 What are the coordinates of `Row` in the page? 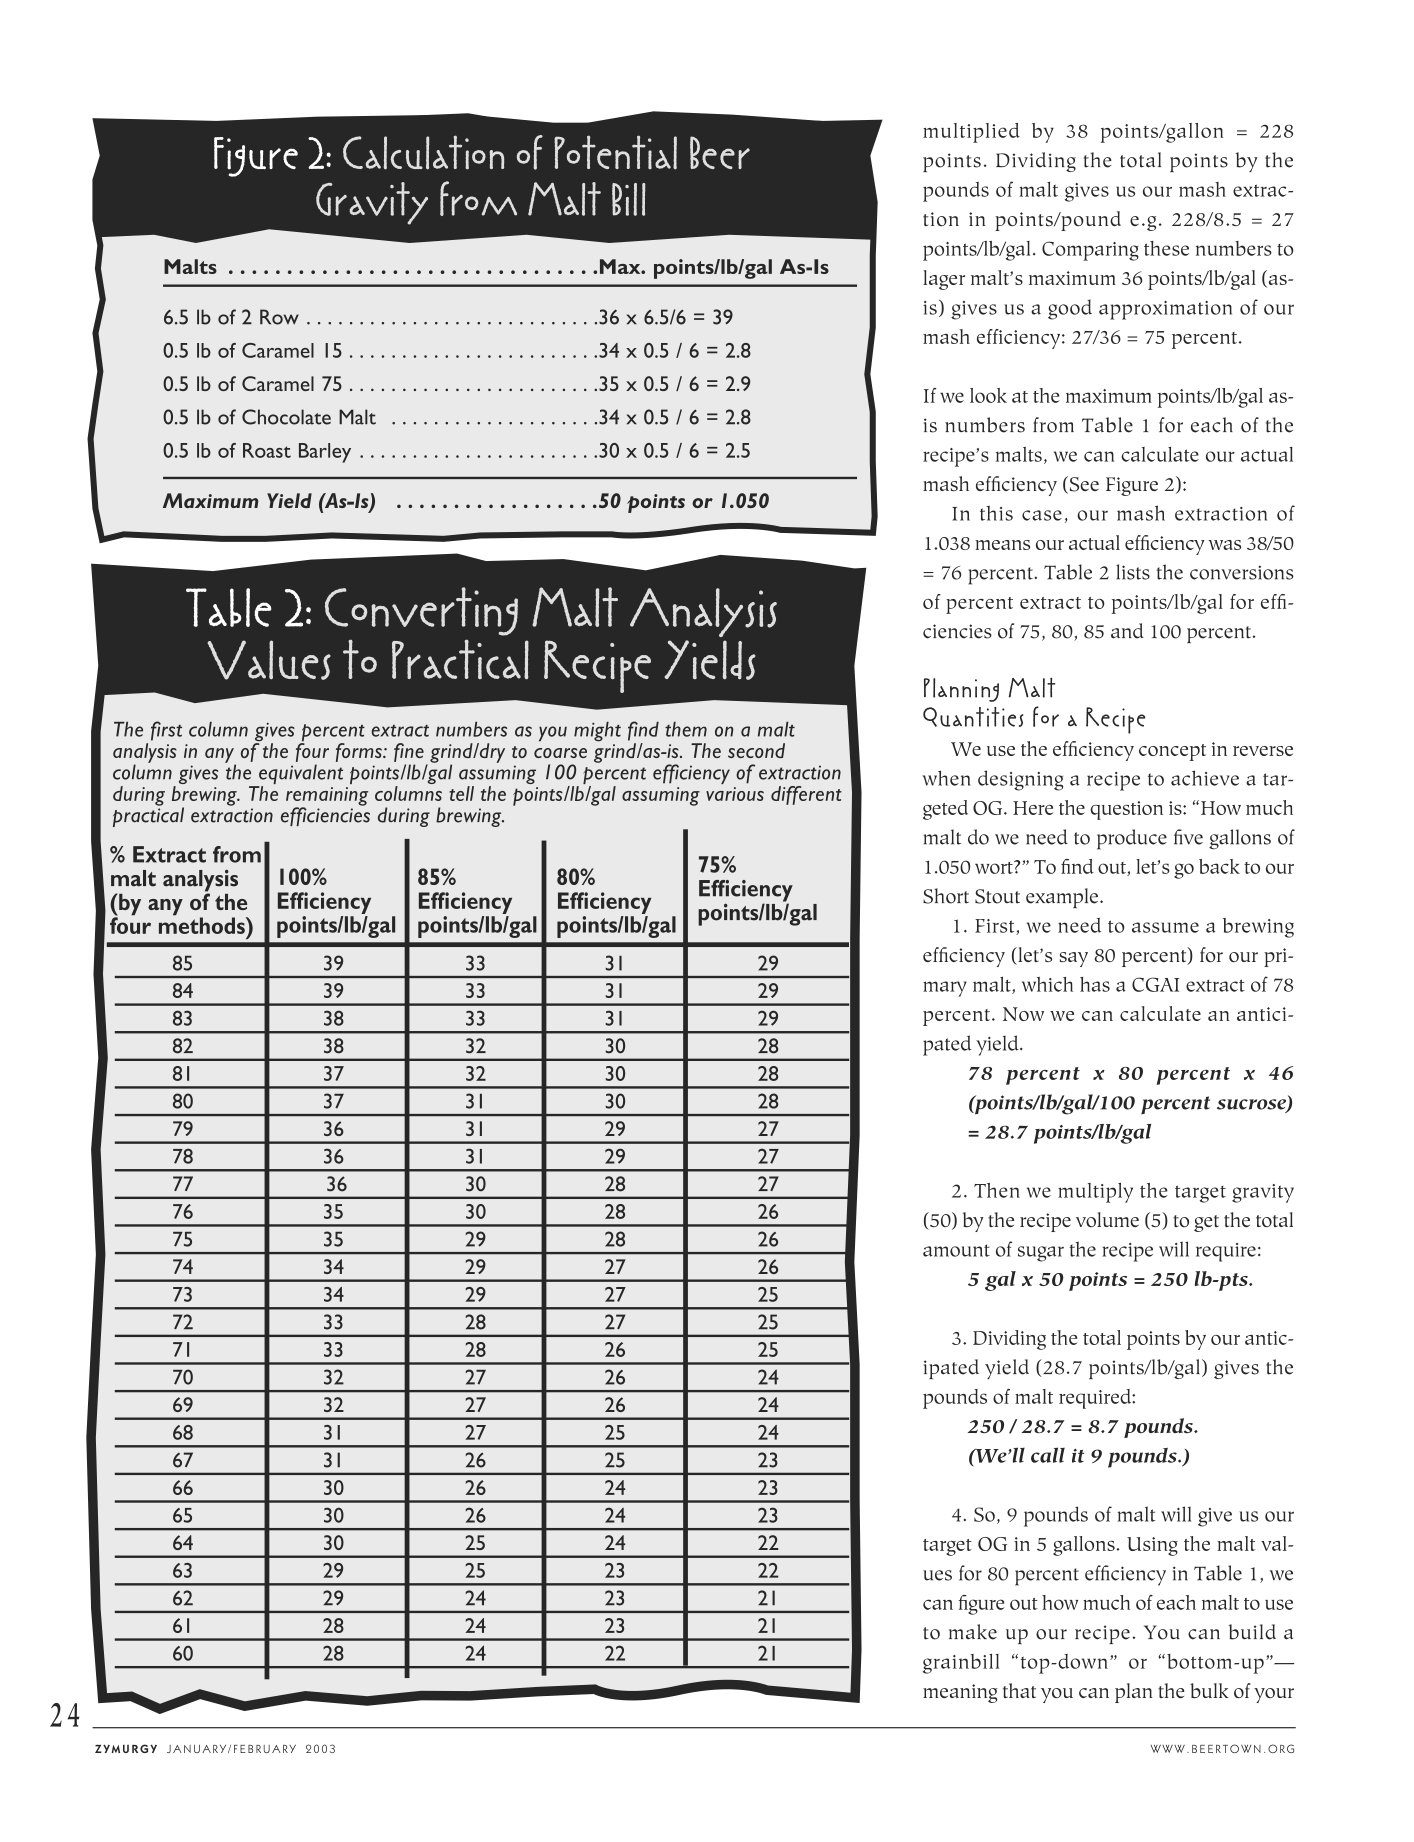 It's located at (279, 317).
